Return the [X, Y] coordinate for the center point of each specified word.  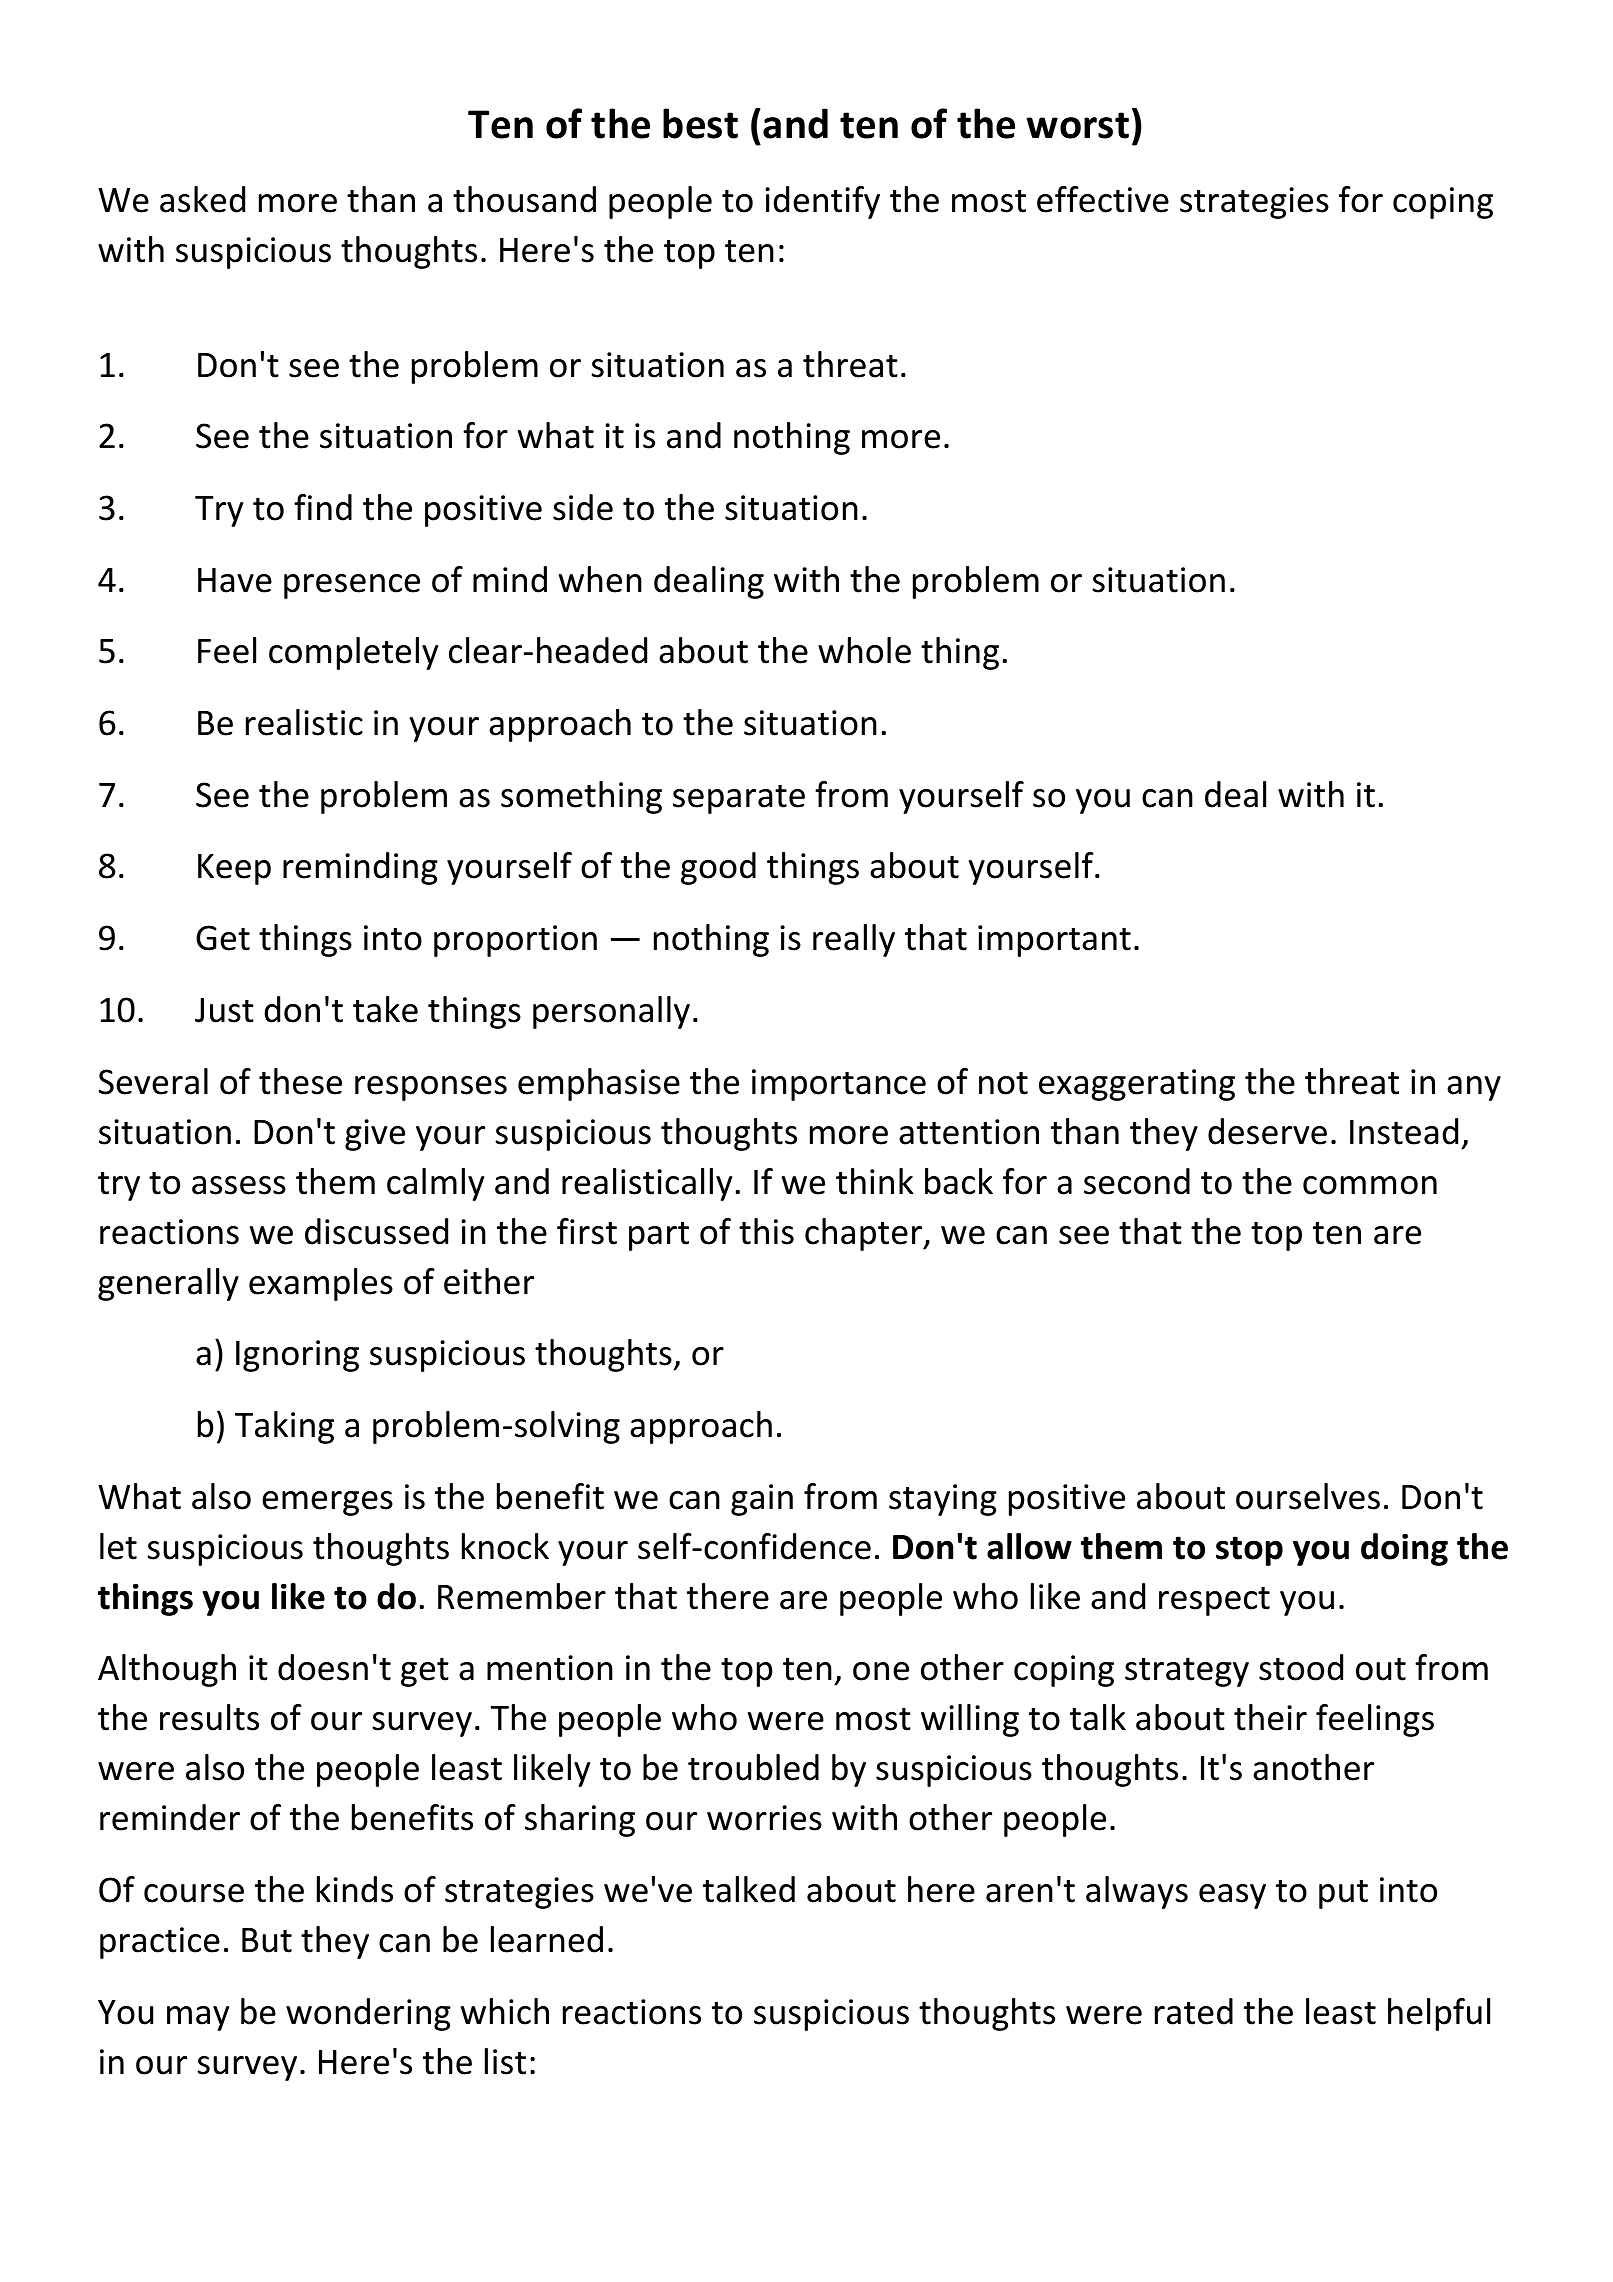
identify [822, 202]
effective [1103, 199]
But [267, 1940]
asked [202, 199]
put [1343, 1894]
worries [764, 1818]
